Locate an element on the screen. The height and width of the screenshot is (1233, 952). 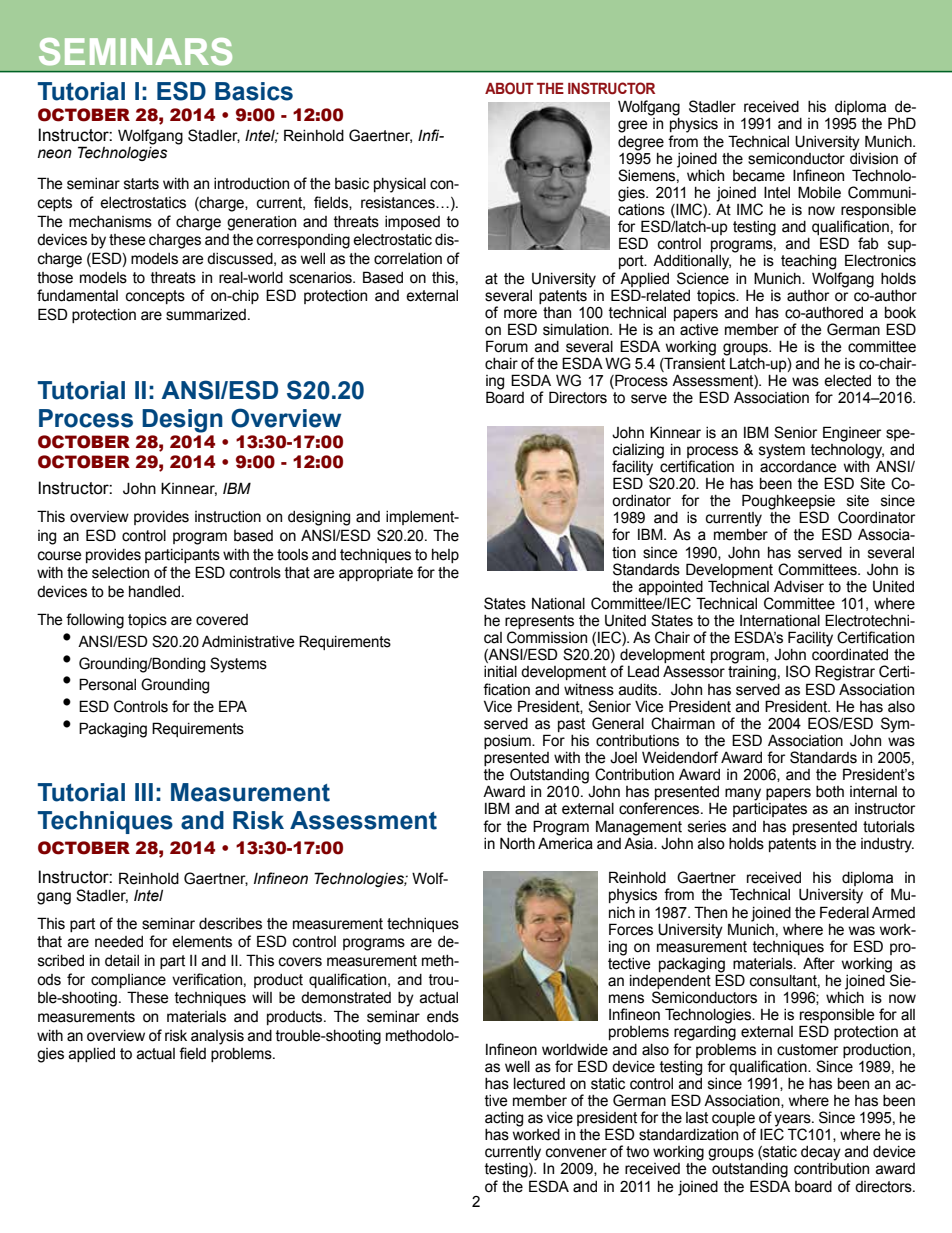
ABOUT is located at coordinates (509, 88).
